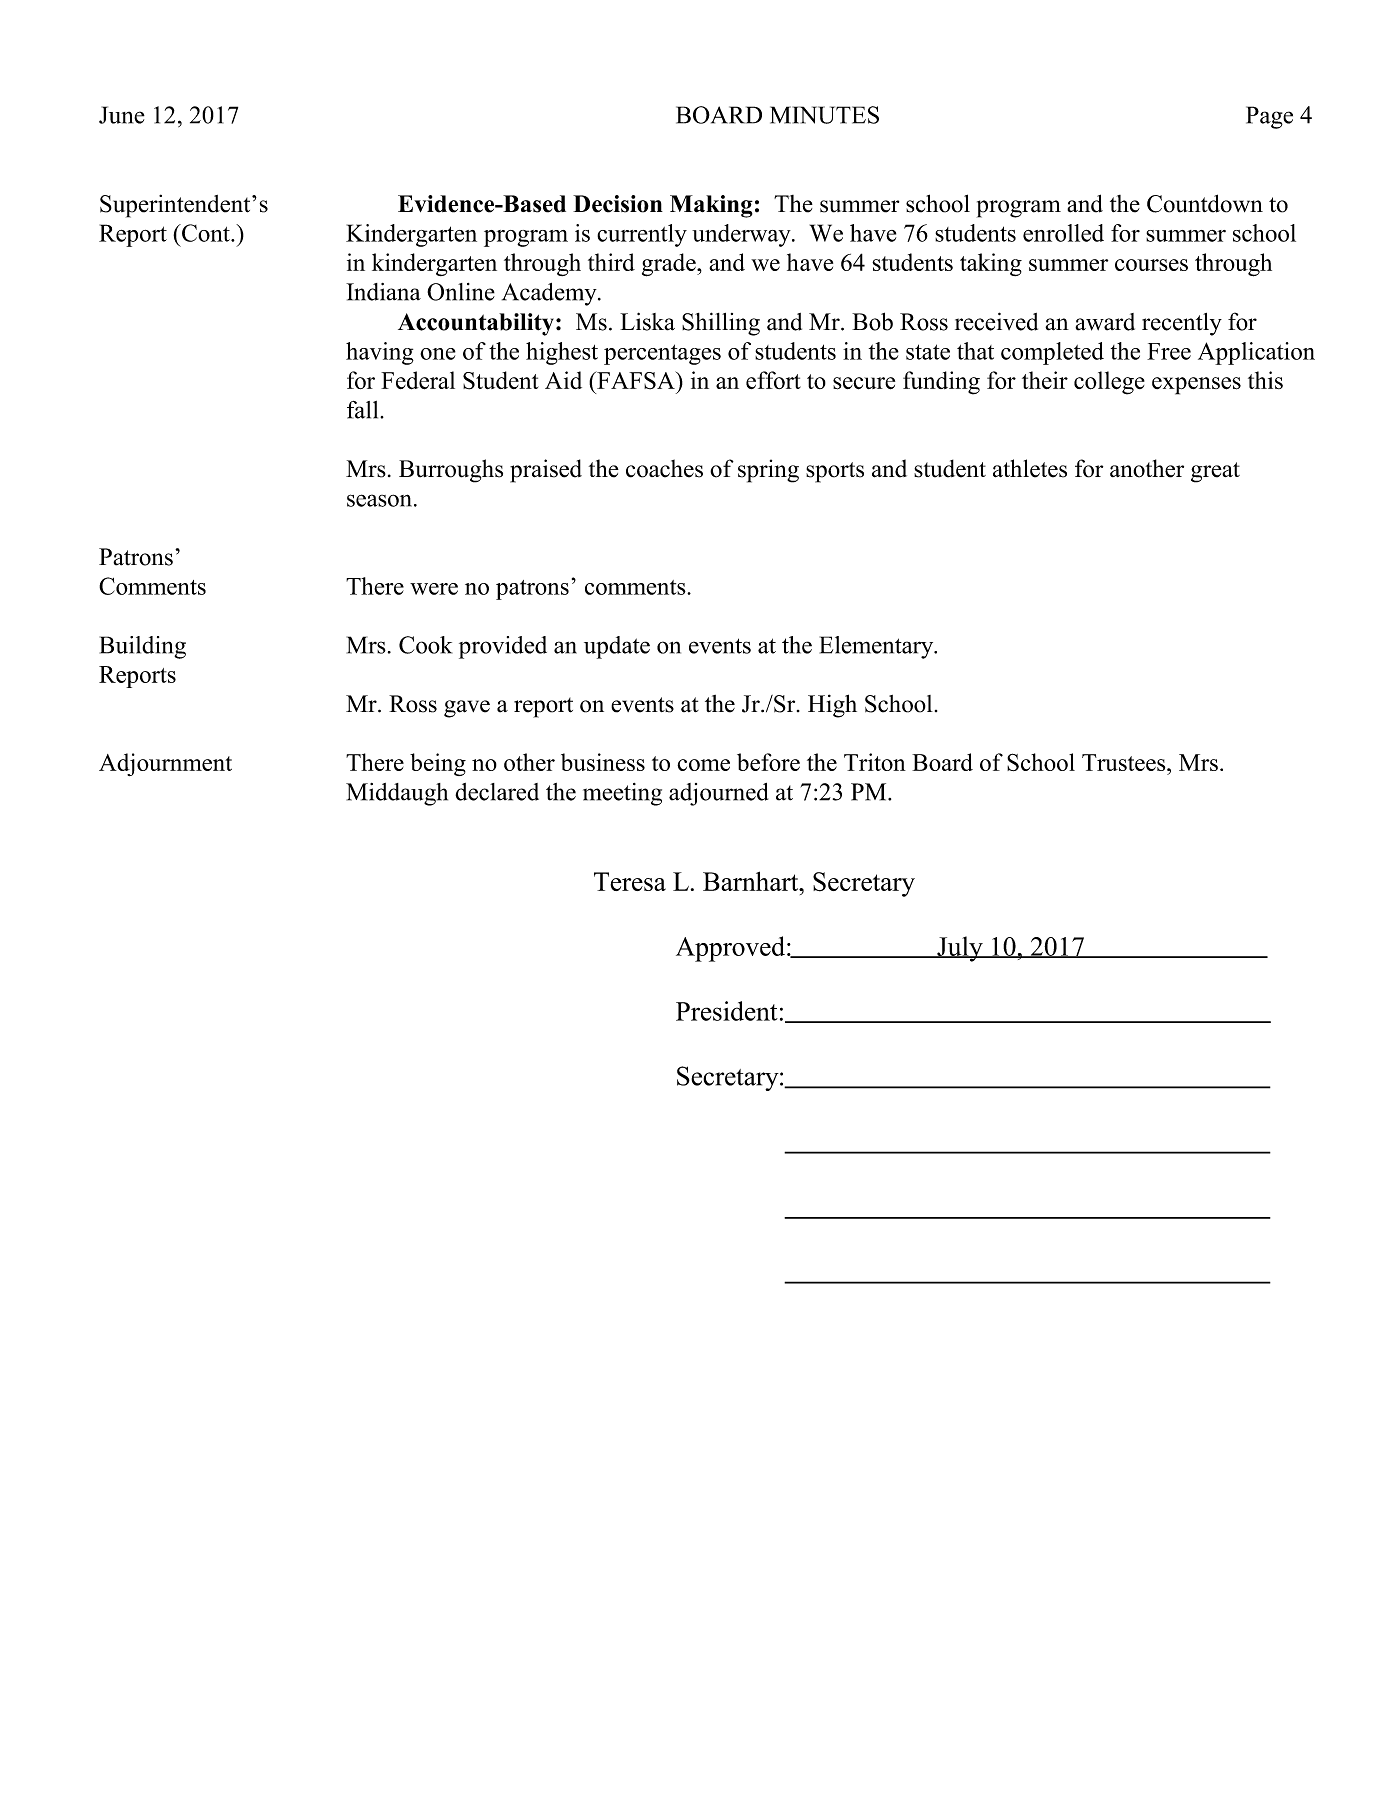  Describe the element at coordinates (434, 589) in the screenshot. I see `were` at that location.
